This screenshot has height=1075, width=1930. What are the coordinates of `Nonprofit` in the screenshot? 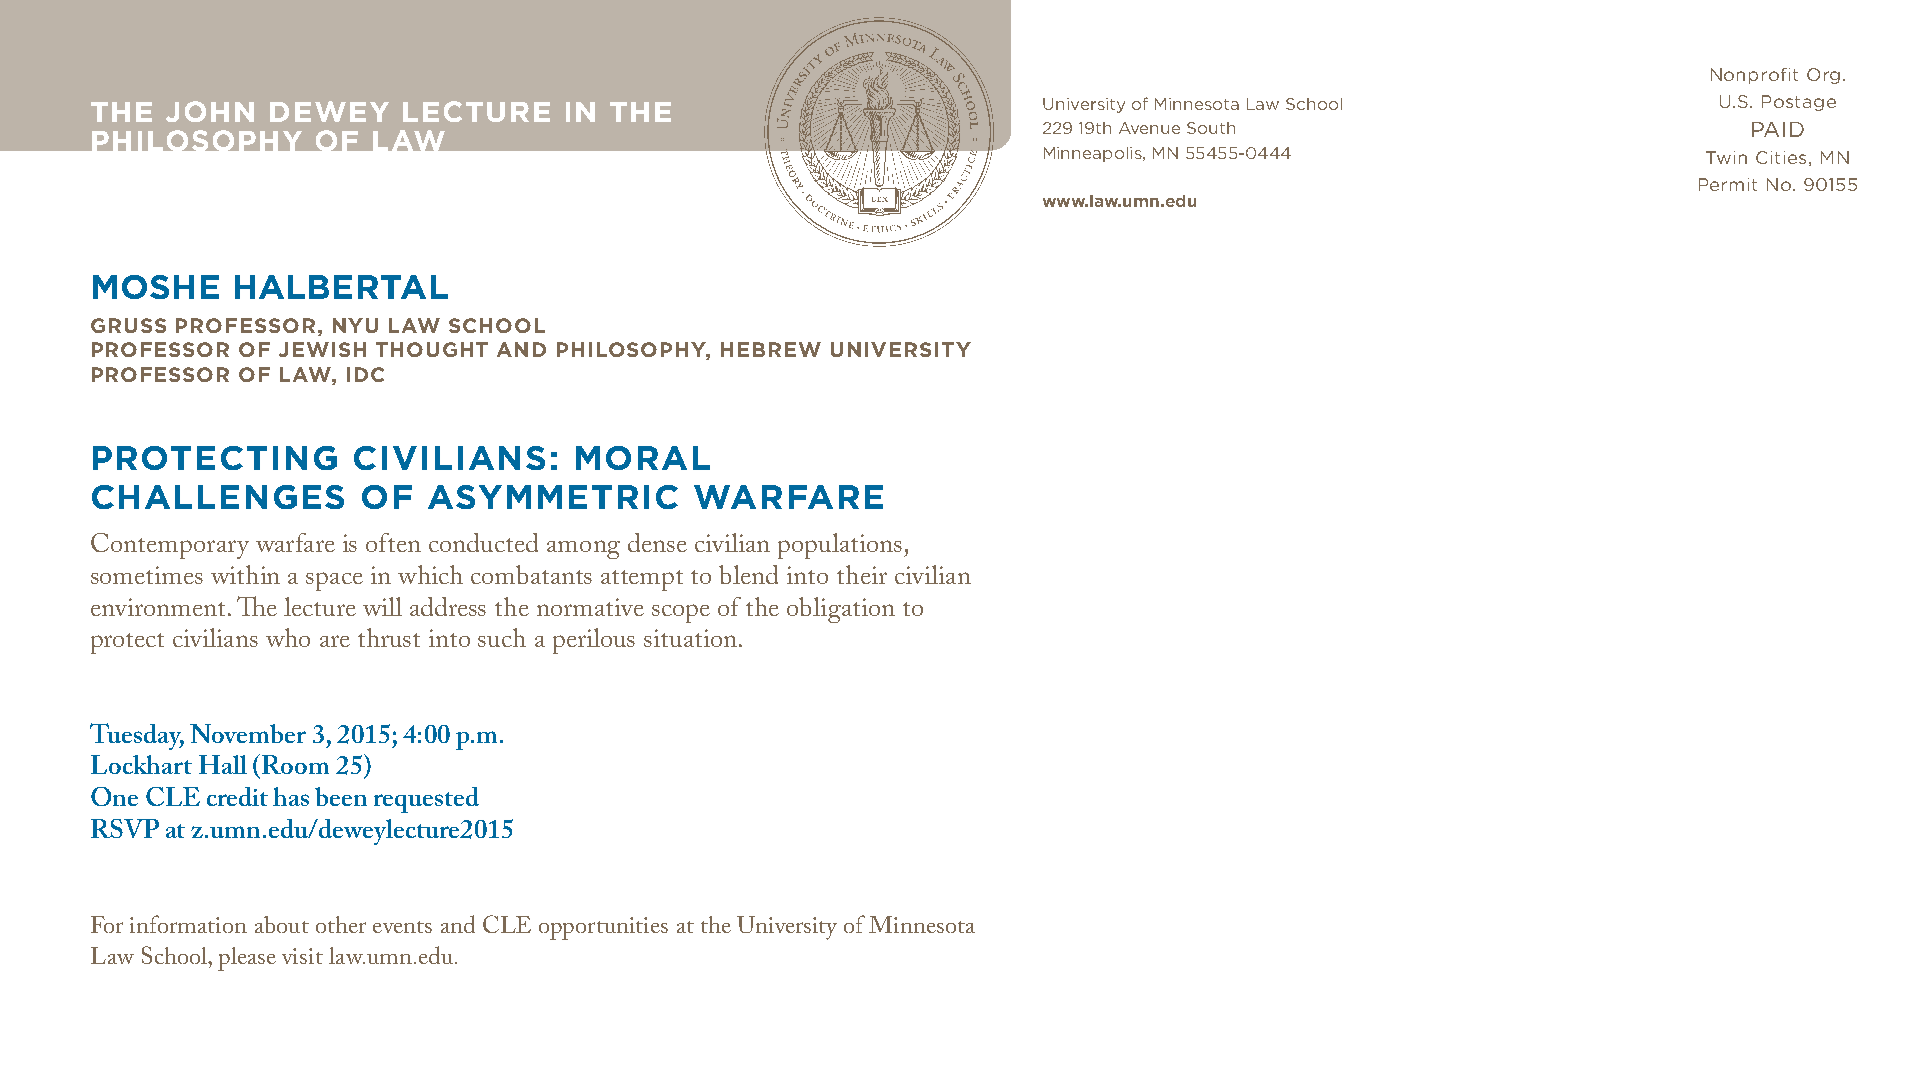 It's located at (1754, 76).
